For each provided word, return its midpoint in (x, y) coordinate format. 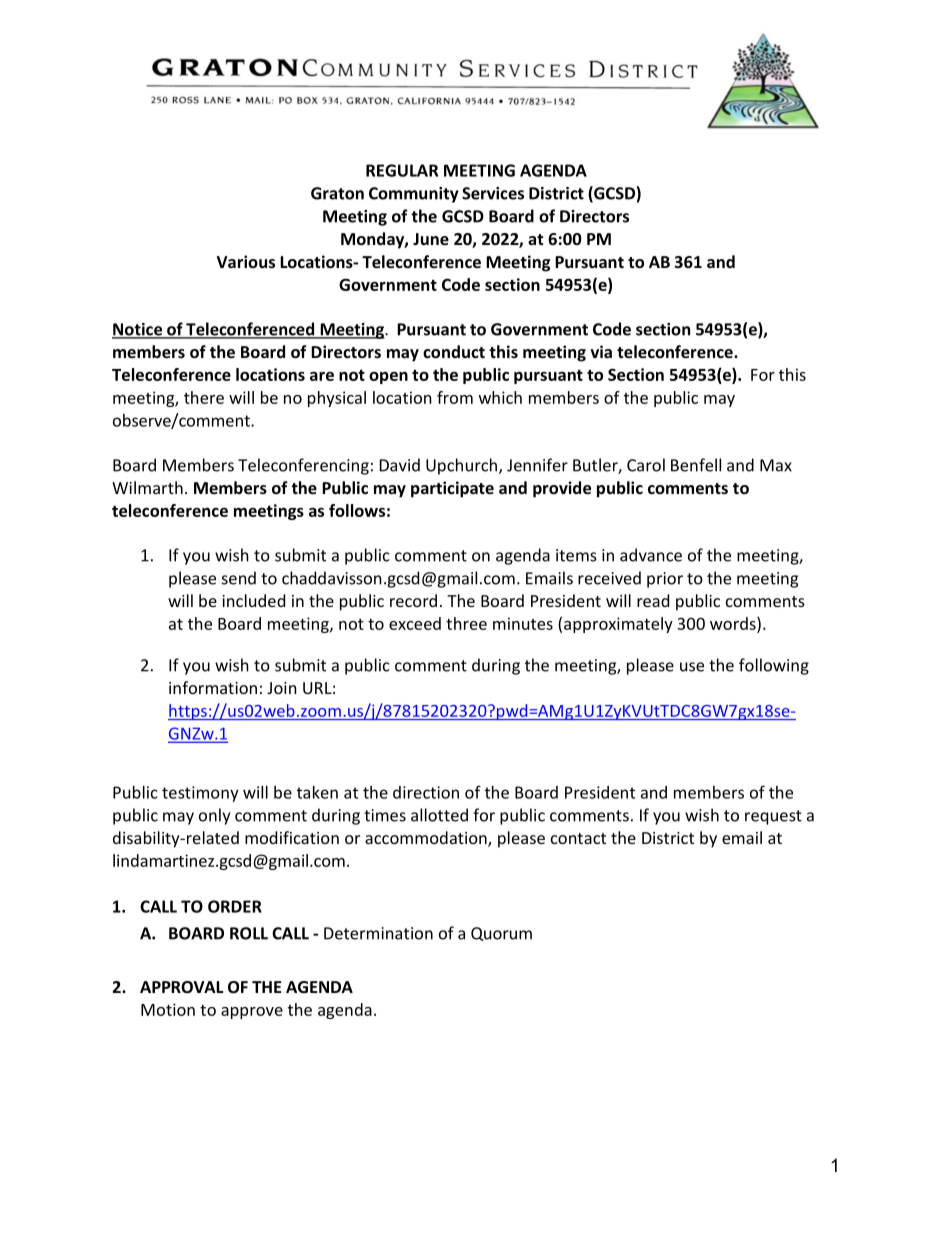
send (239, 578)
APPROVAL (182, 987)
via (601, 351)
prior (665, 580)
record (413, 600)
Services (493, 193)
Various (246, 261)
